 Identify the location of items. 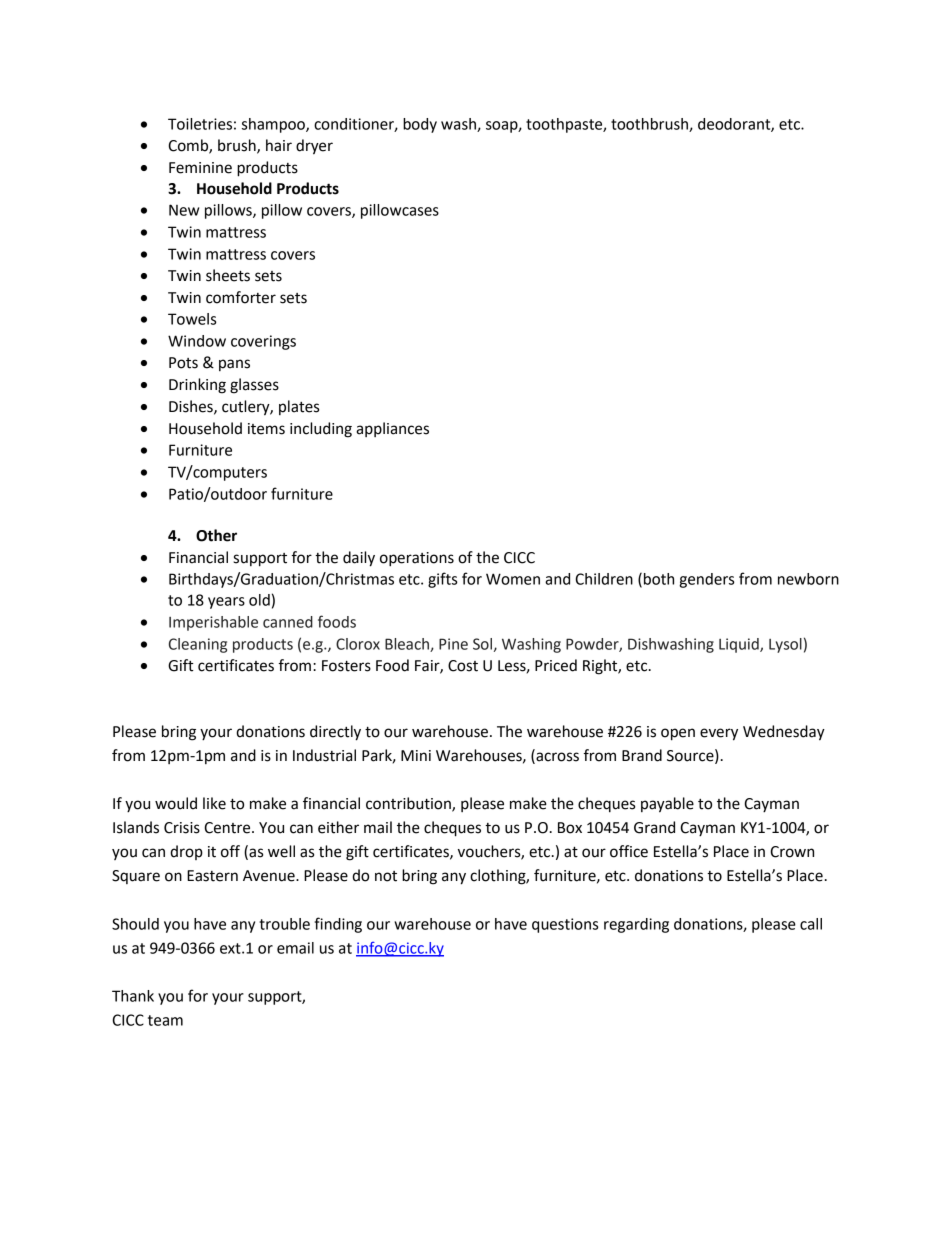
(266, 429).
